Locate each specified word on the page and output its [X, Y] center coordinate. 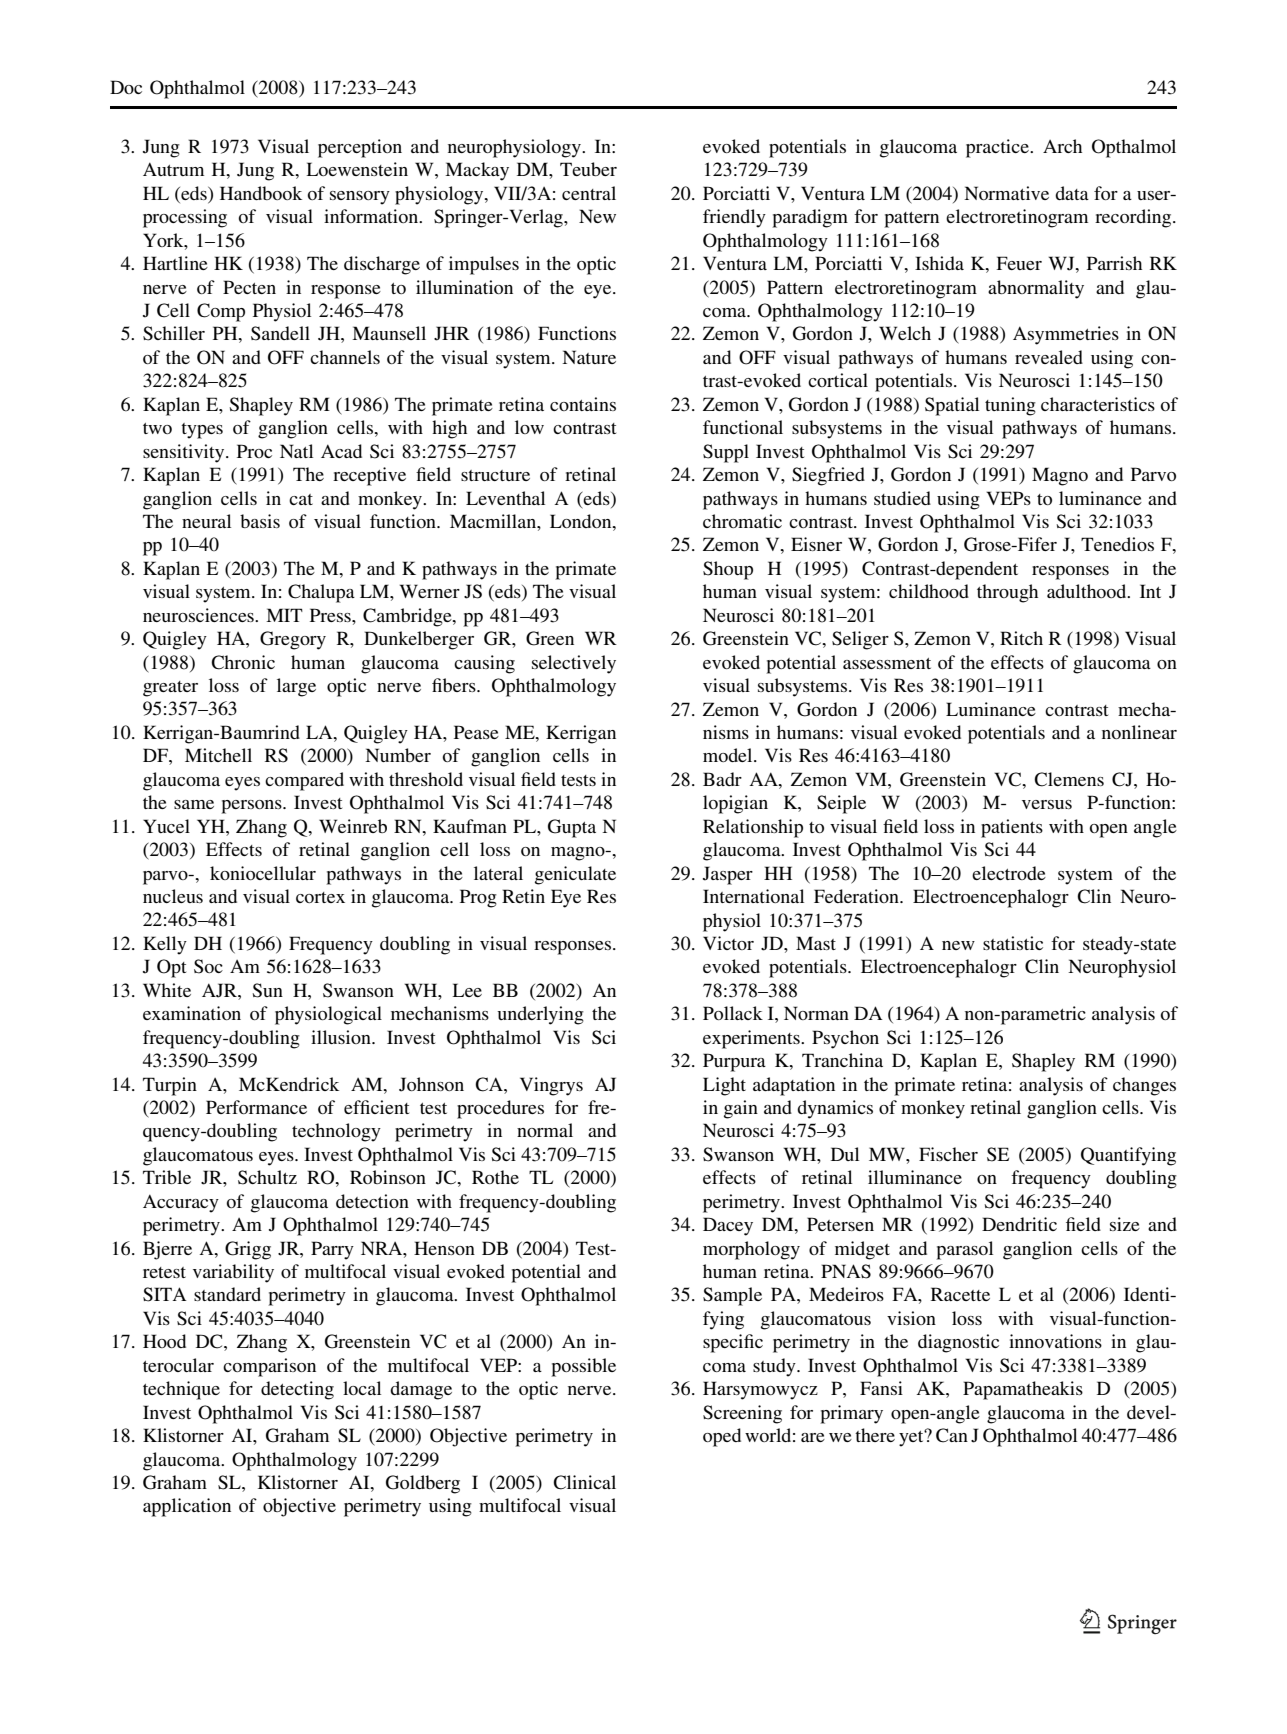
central [589, 193]
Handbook [261, 193]
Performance [256, 1107]
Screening [742, 1414]
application [187, 1507]
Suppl [726, 453]
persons [252, 807]
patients [1012, 828]
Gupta [572, 828]
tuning [1010, 406]
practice [998, 148]
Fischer [948, 1154]
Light [724, 1086]
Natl [296, 451]
